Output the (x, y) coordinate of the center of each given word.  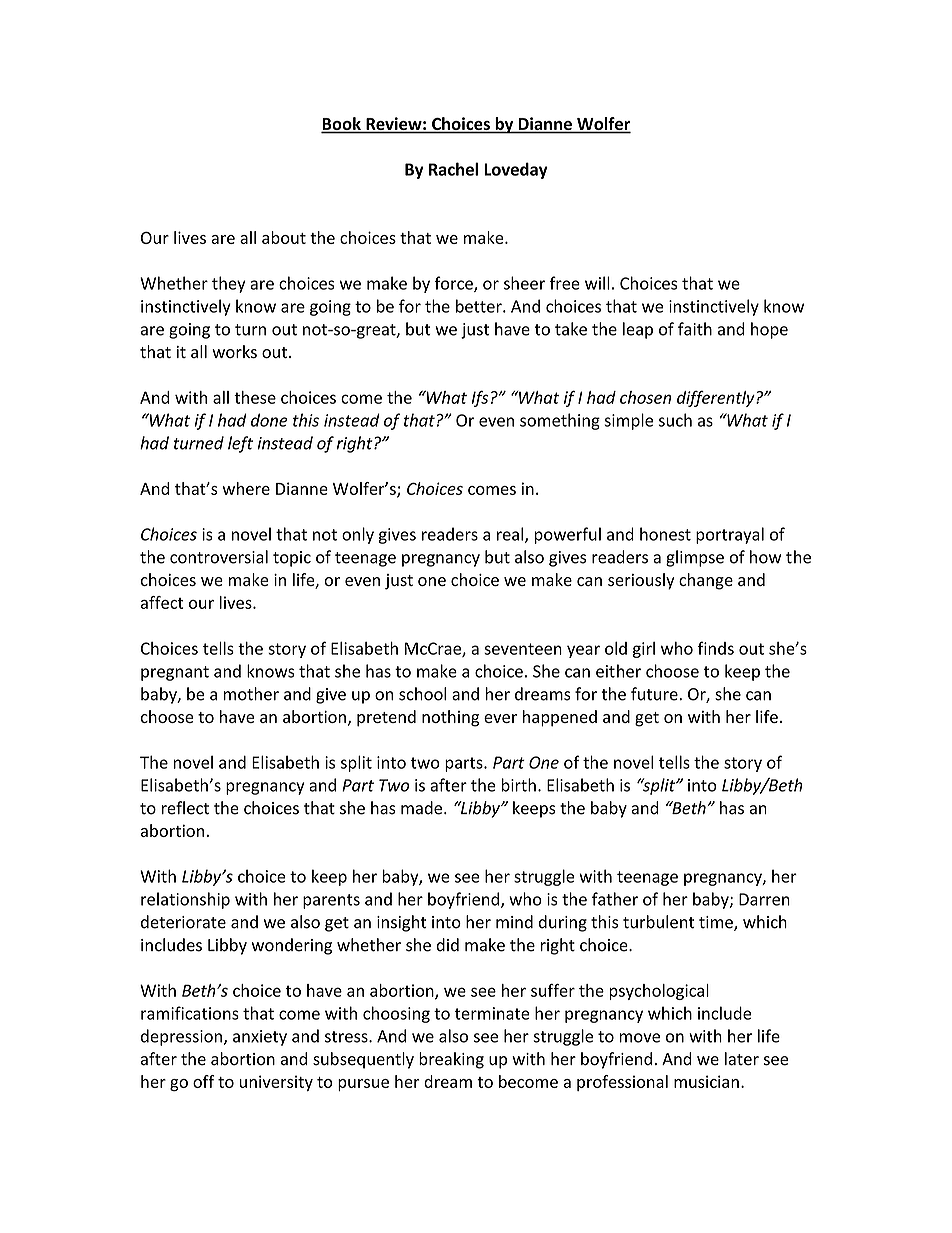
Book (342, 125)
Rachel (453, 169)
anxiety (260, 1038)
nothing (450, 718)
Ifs (480, 398)
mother (251, 694)
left (240, 444)
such (675, 420)
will (597, 283)
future (655, 694)
